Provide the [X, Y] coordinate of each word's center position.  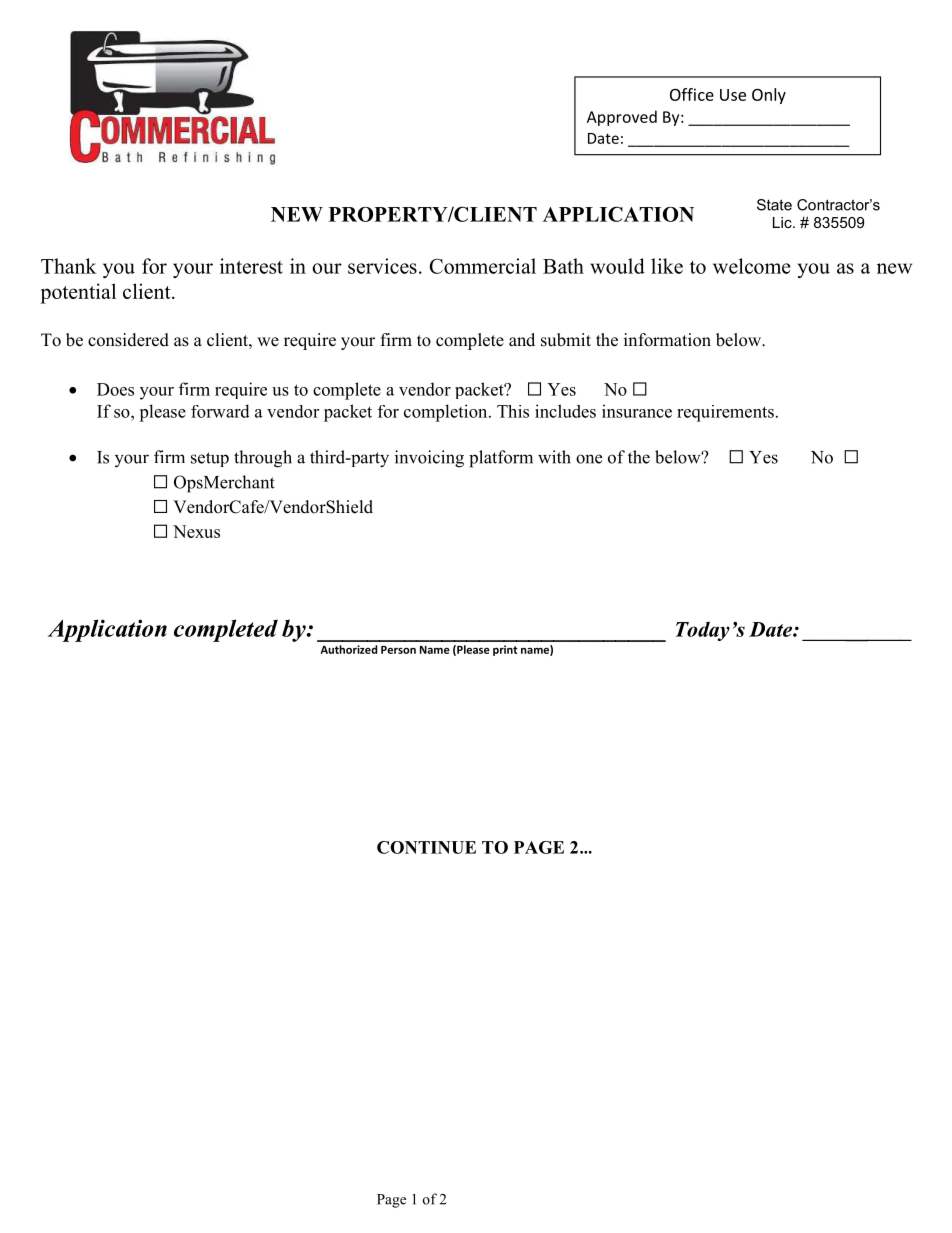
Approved [622, 118]
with [554, 457]
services [382, 266]
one [589, 459]
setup [210, 459]
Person [398, 650]
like [667, 266]
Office [692, 94]
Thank [69, 266]
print [505, 650]
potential [78, 293]
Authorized [348, 649]
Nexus [196, 531]
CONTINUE [426, 847]
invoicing [429, 459]
